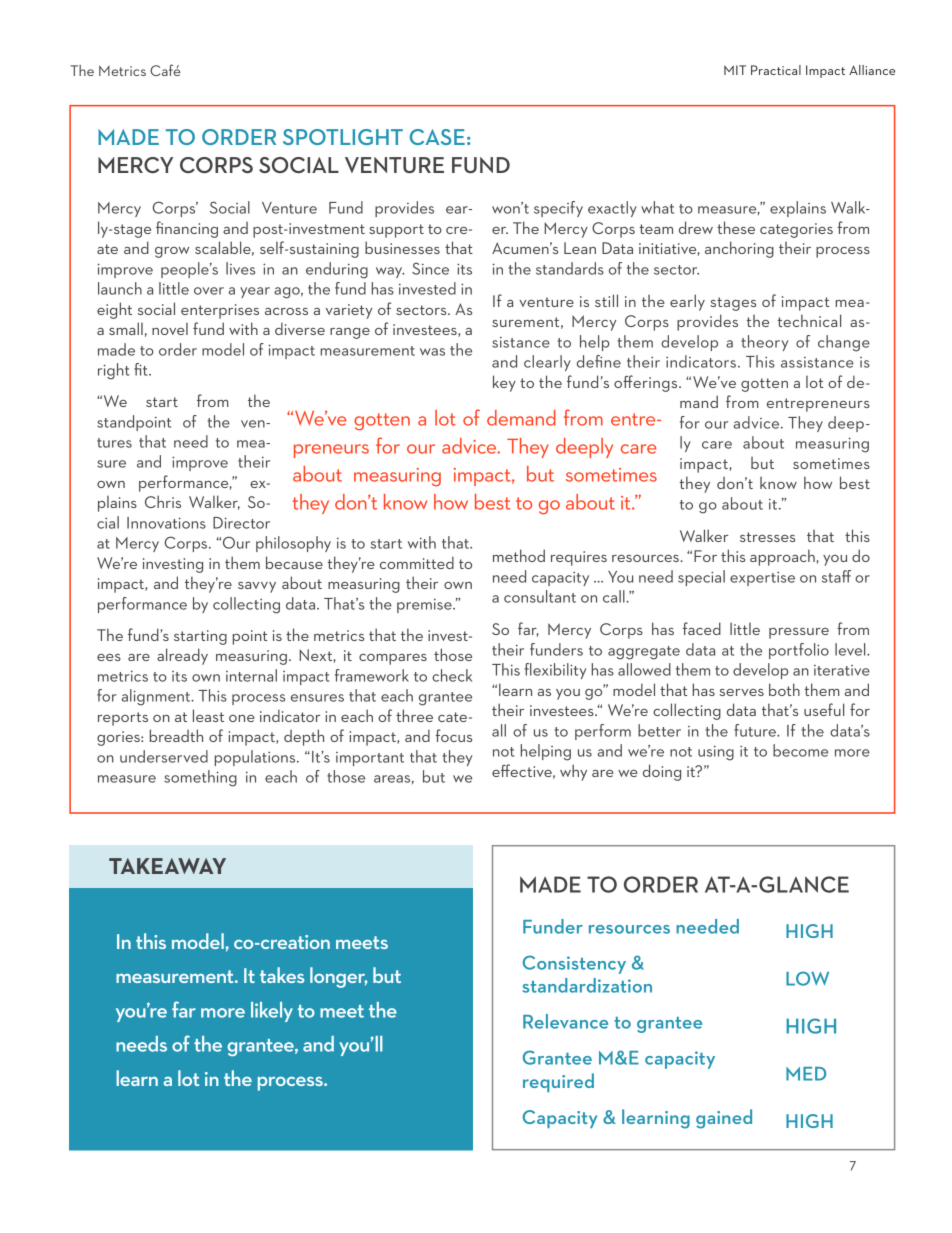 The width and height of the document is (952, 1233). What do you see at coordinates (343, 137) in the document?
I see `SPOTLIGHT` at bounding box center [343, 137].
